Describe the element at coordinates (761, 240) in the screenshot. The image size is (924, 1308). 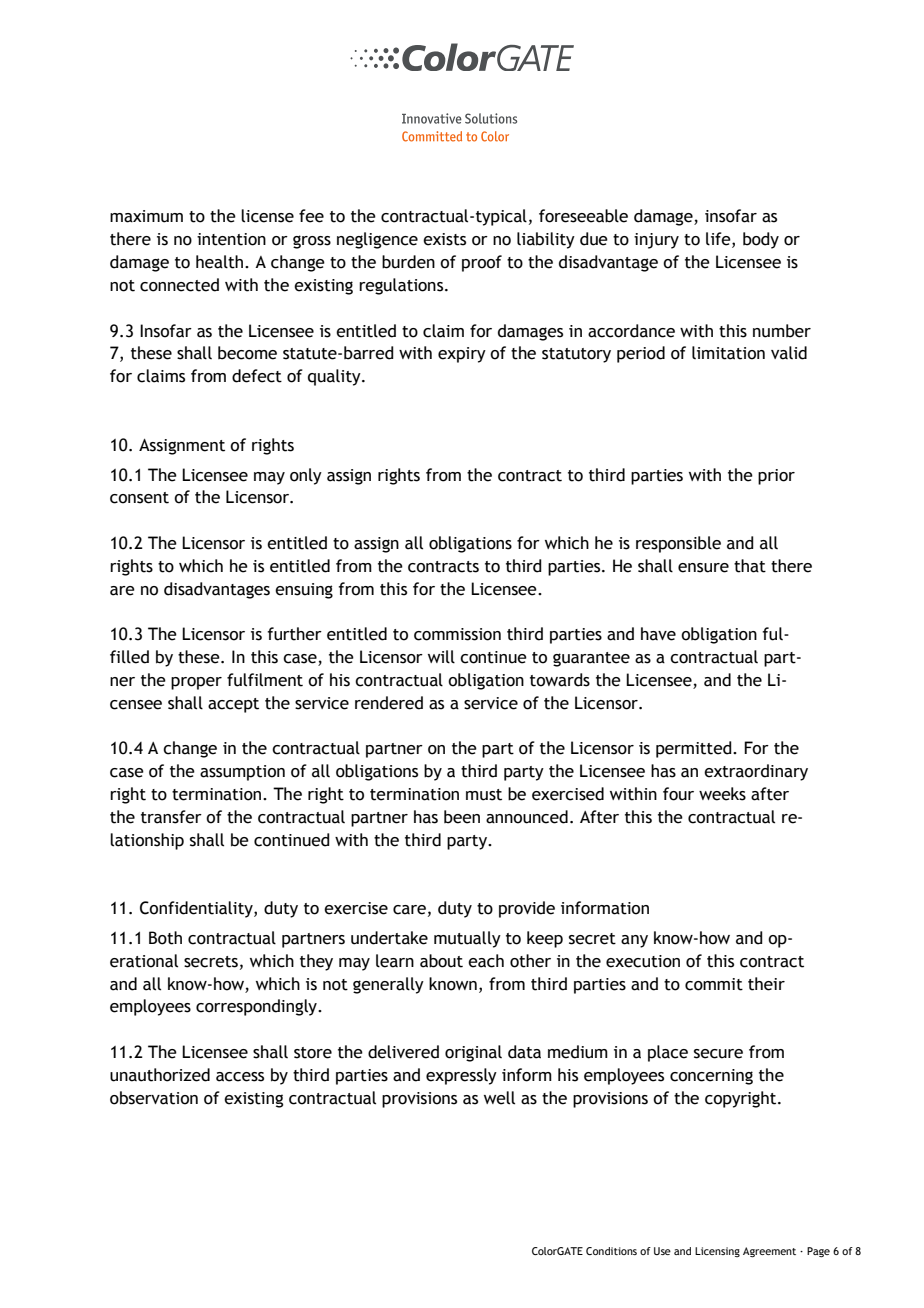
I see `body` at that location.
